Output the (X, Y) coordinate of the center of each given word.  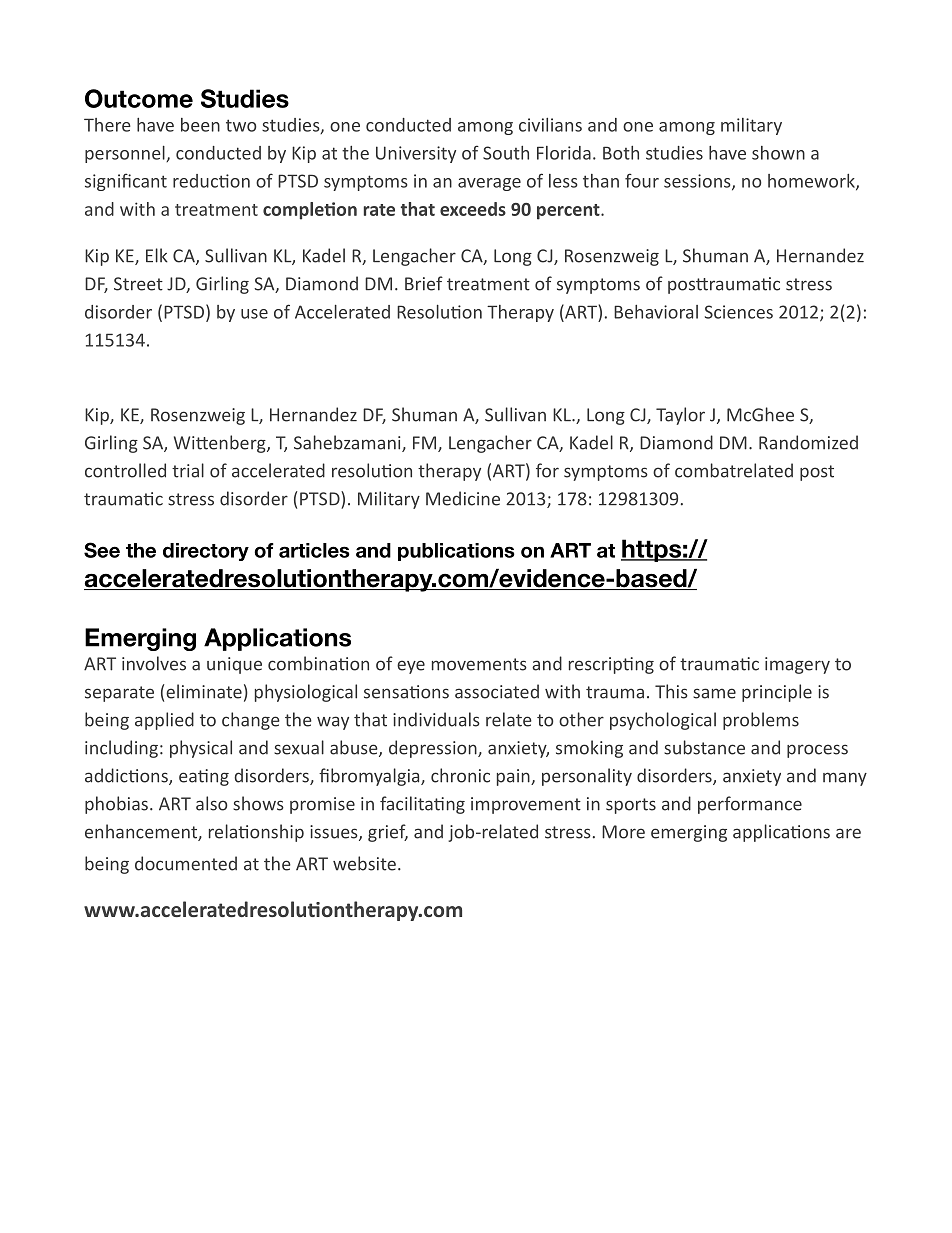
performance (750, 805)
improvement (526, 805)
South (506, 153)
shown (778, 153)
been (200, 125)
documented (186, 863)
